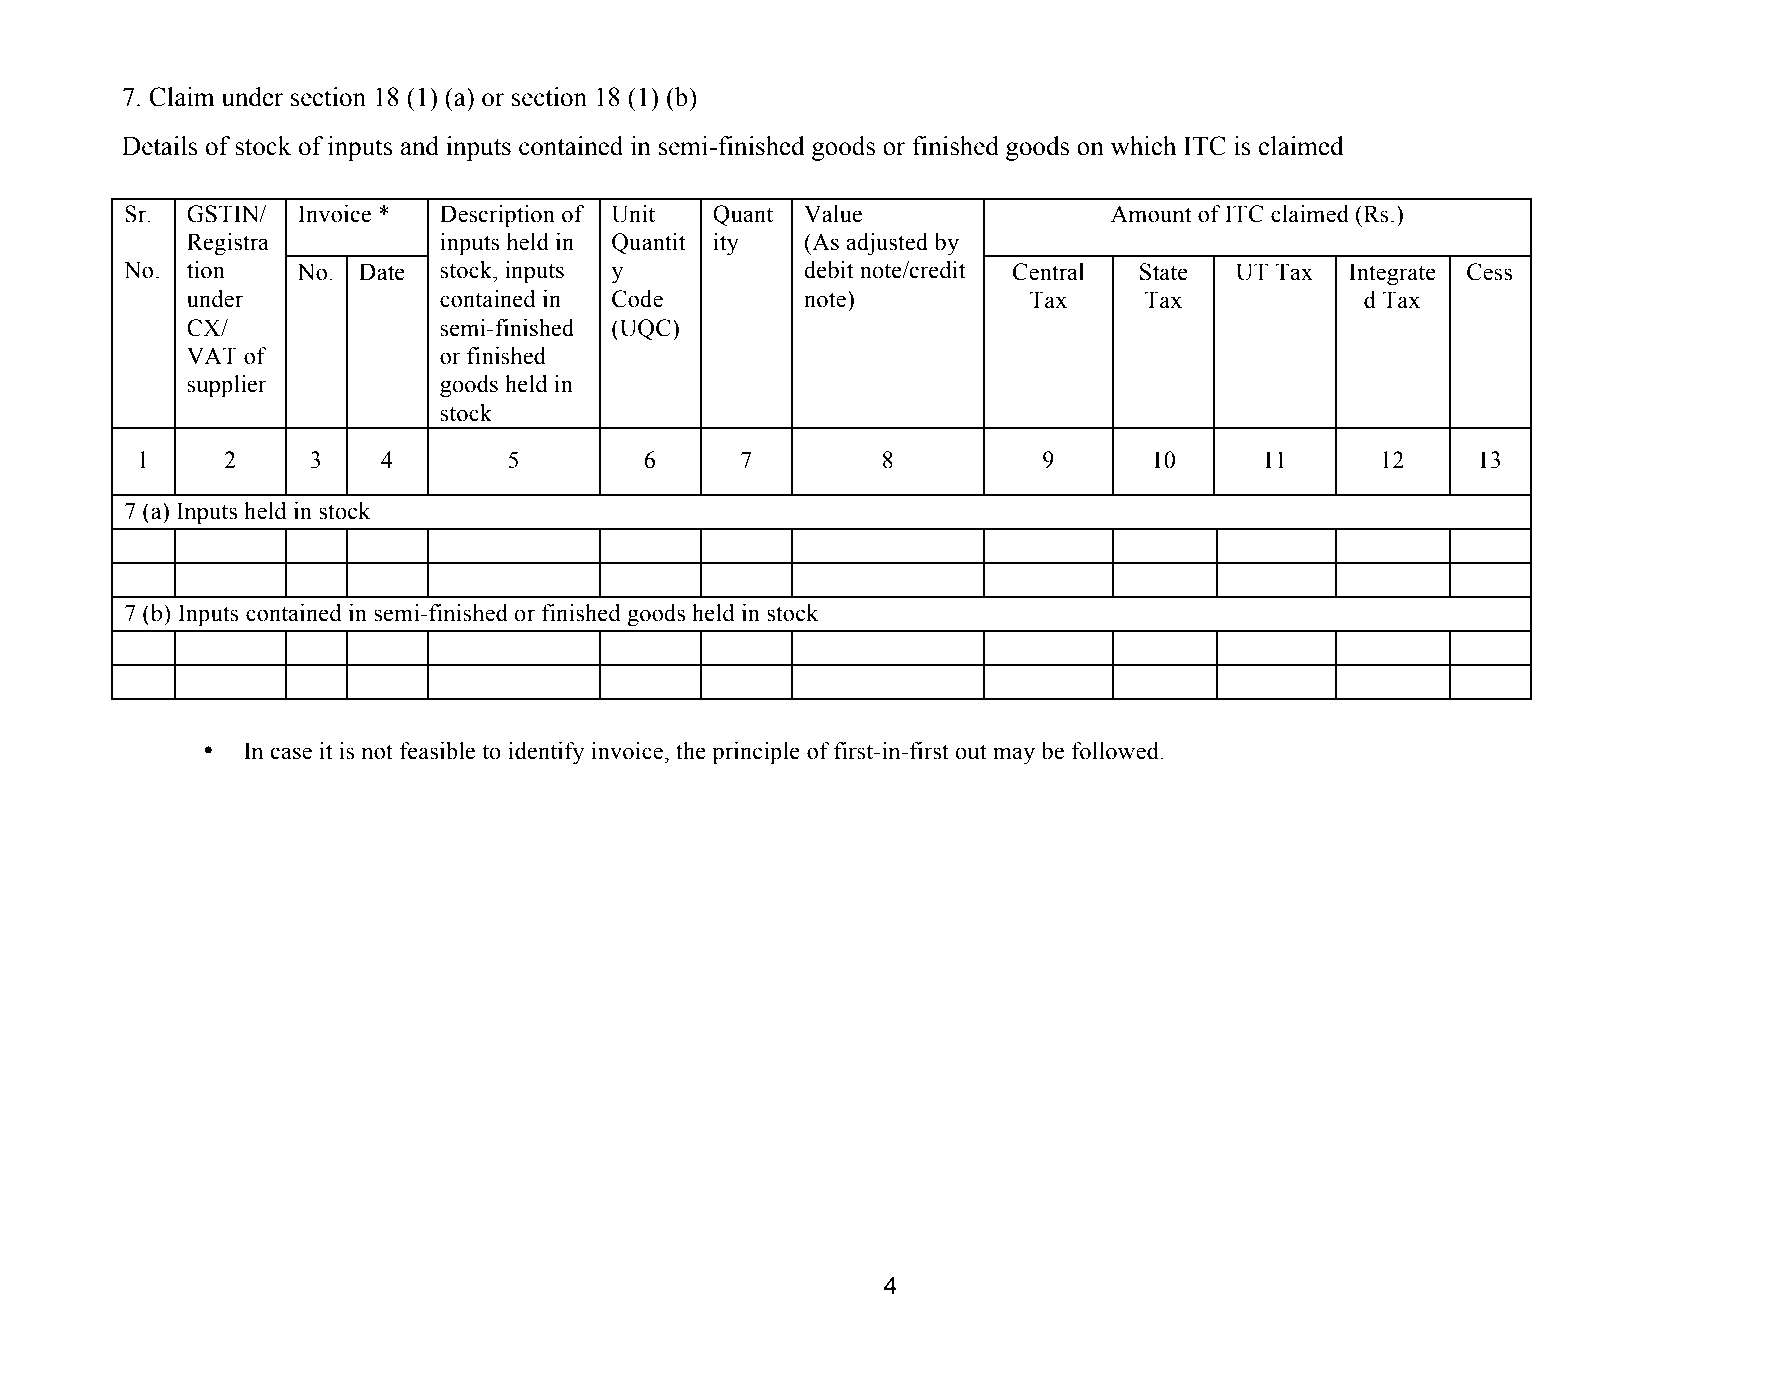  What do you see at coordinates (829, 270) in the screenshot?
I see `debit` at bounding box center [829, 270].
